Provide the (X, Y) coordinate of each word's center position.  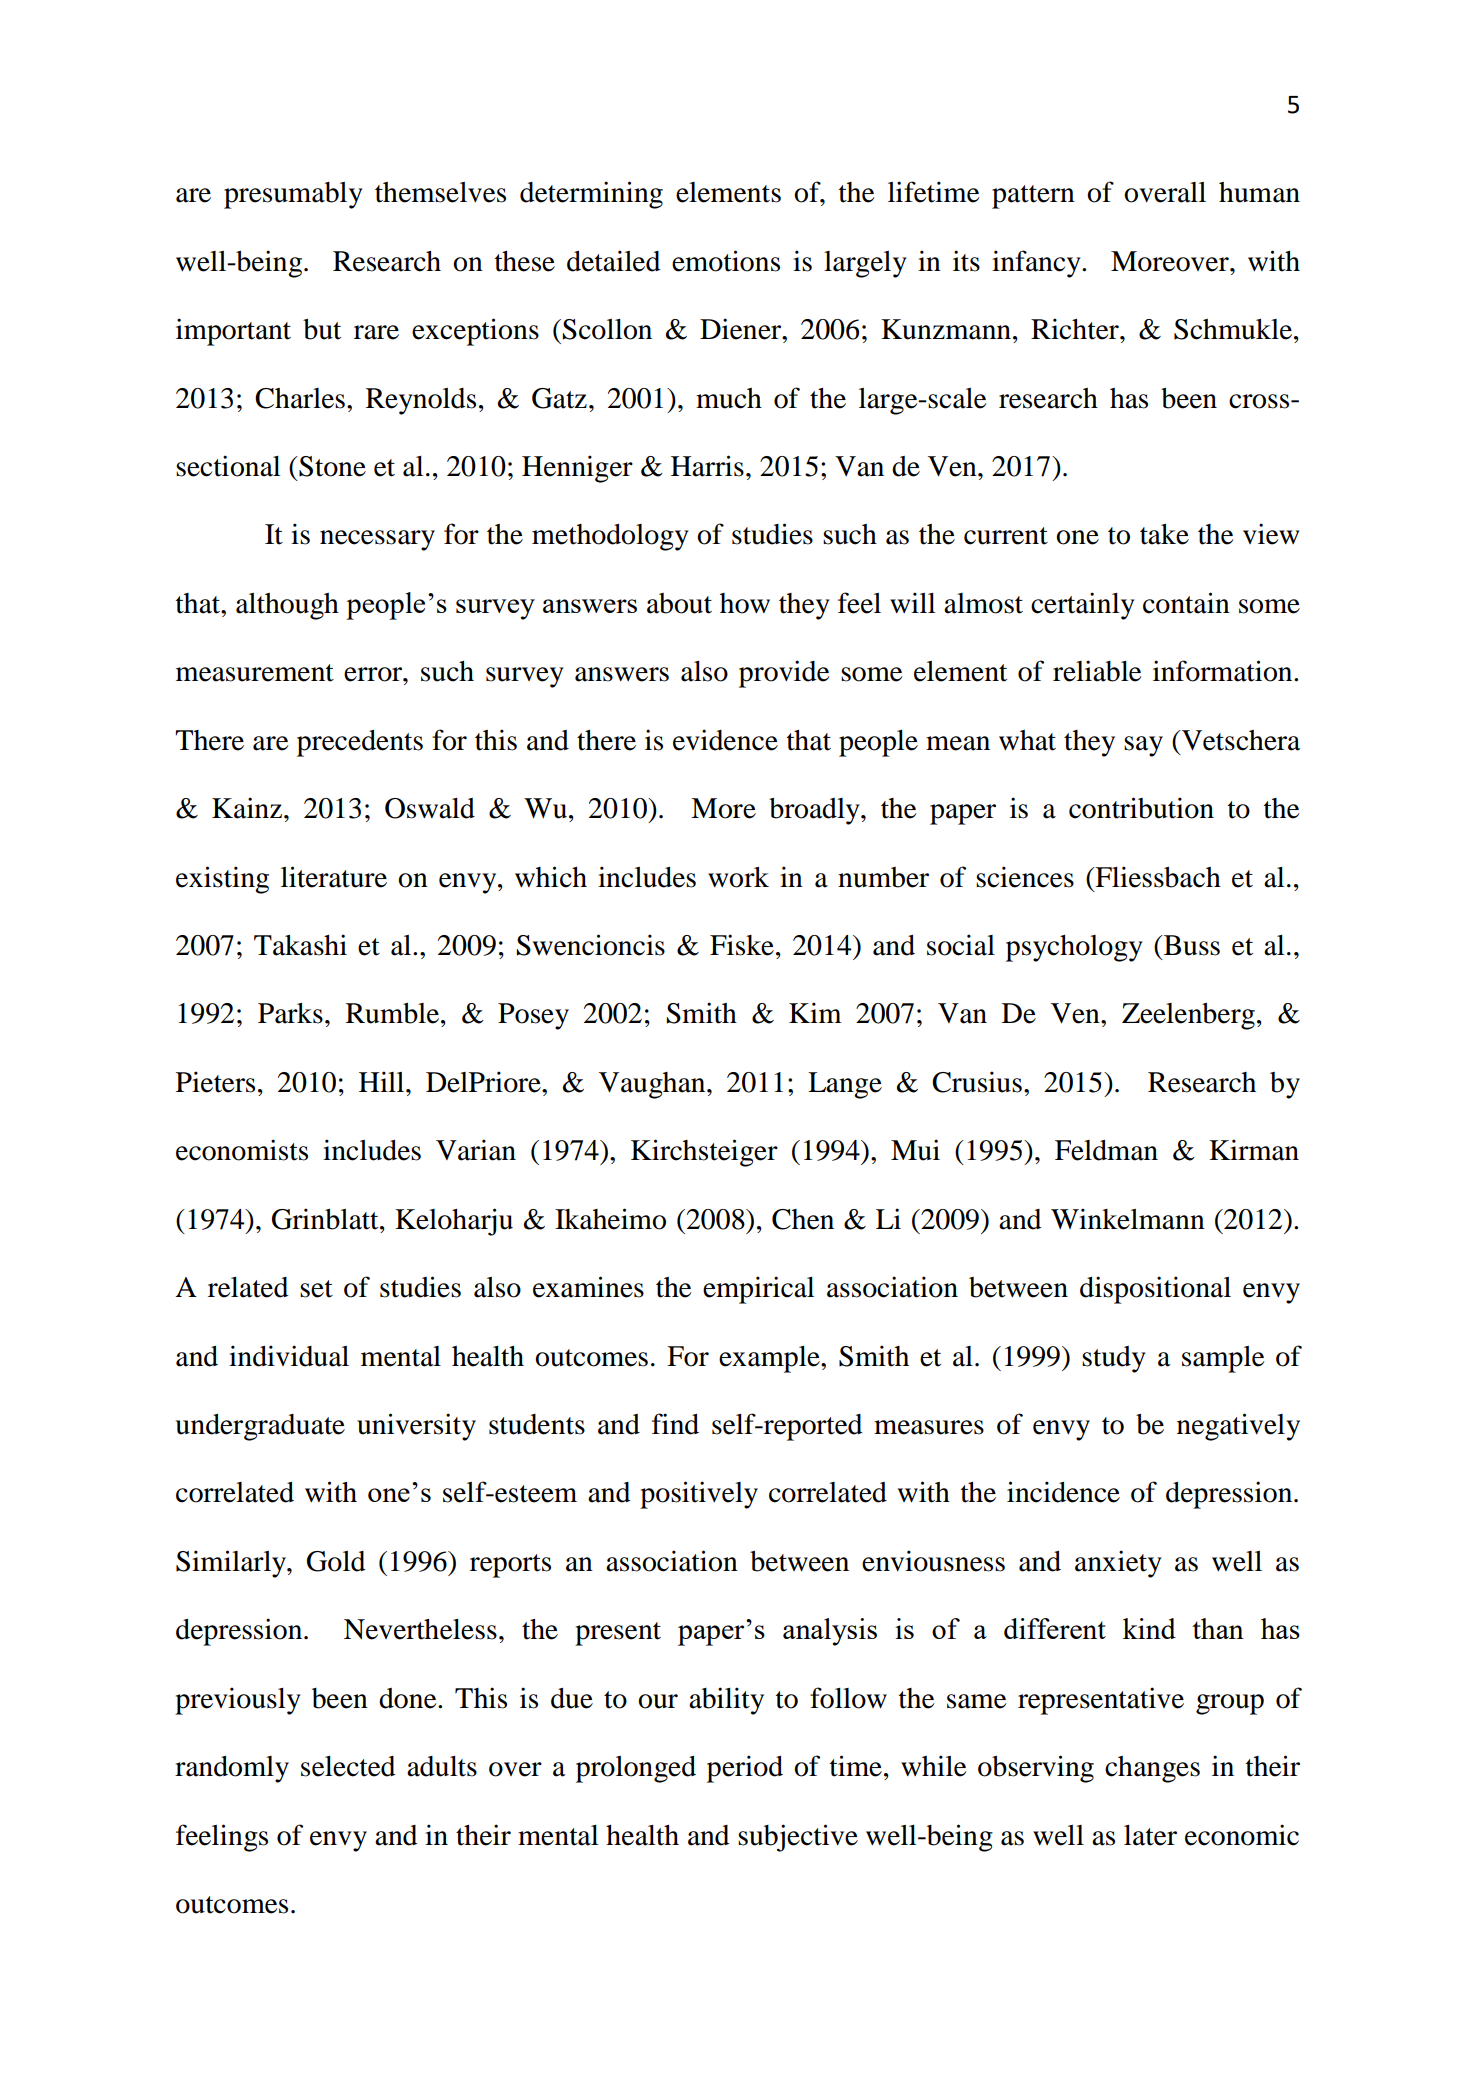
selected (348, 1766)
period (745, 1769)
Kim (815, 1012)
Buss (1191, 945)
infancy (1037, 264)
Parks (290, 1013)
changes (1152, 1769)
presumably (293, 195)
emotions (726, 261)
